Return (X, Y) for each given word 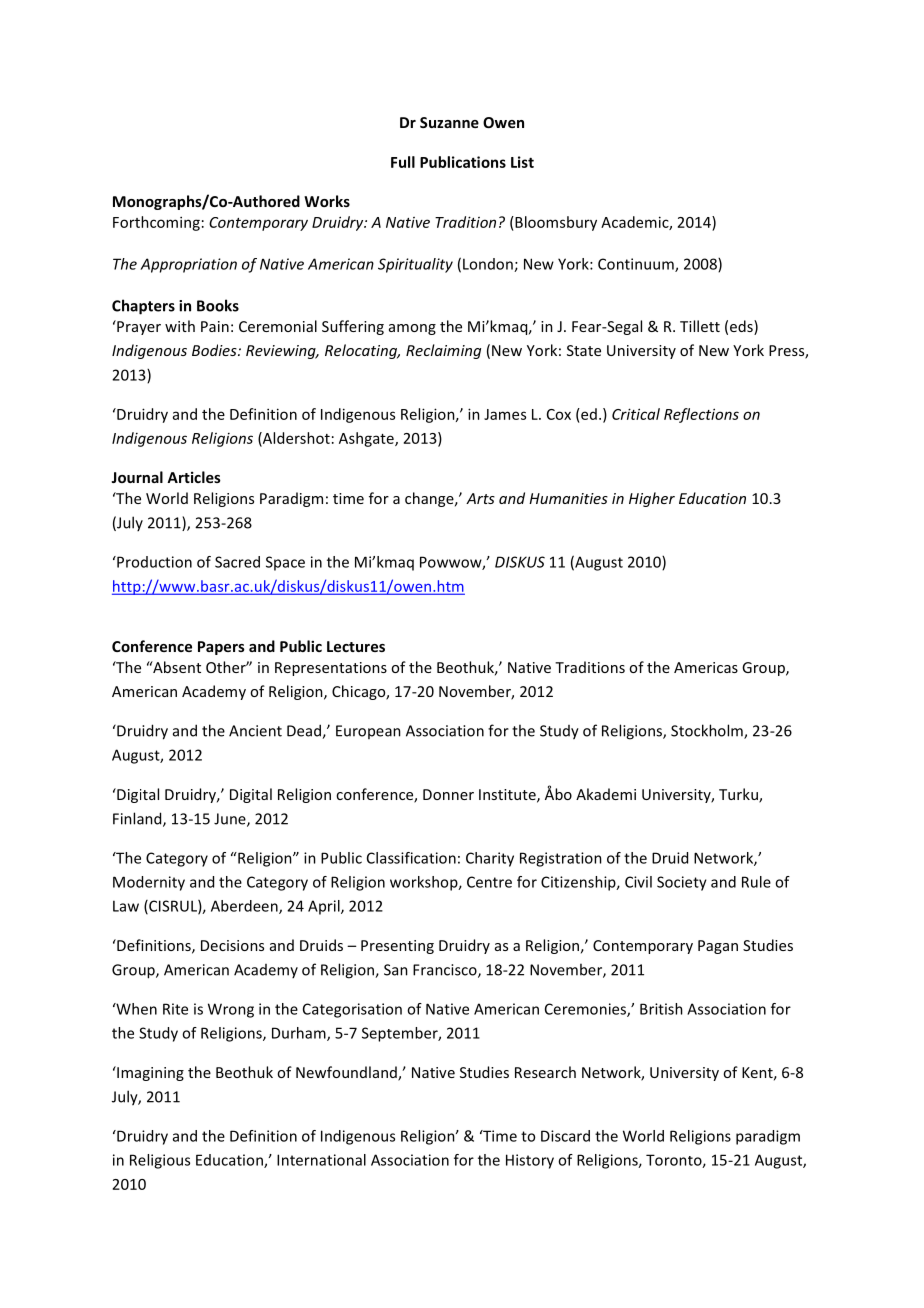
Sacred (237, 562)
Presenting (397, 947)
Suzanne (449, 122)
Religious (160, 1161)
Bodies (215, 350)
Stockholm (708, 731)
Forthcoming (156, 223)
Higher (652, 499)
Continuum (637, 265)
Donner (448, 794)
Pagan (718, 947)
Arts (480, 498)
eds (742, 327)
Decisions (232, 945)
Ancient (255, 731)
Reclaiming (443, 351)
